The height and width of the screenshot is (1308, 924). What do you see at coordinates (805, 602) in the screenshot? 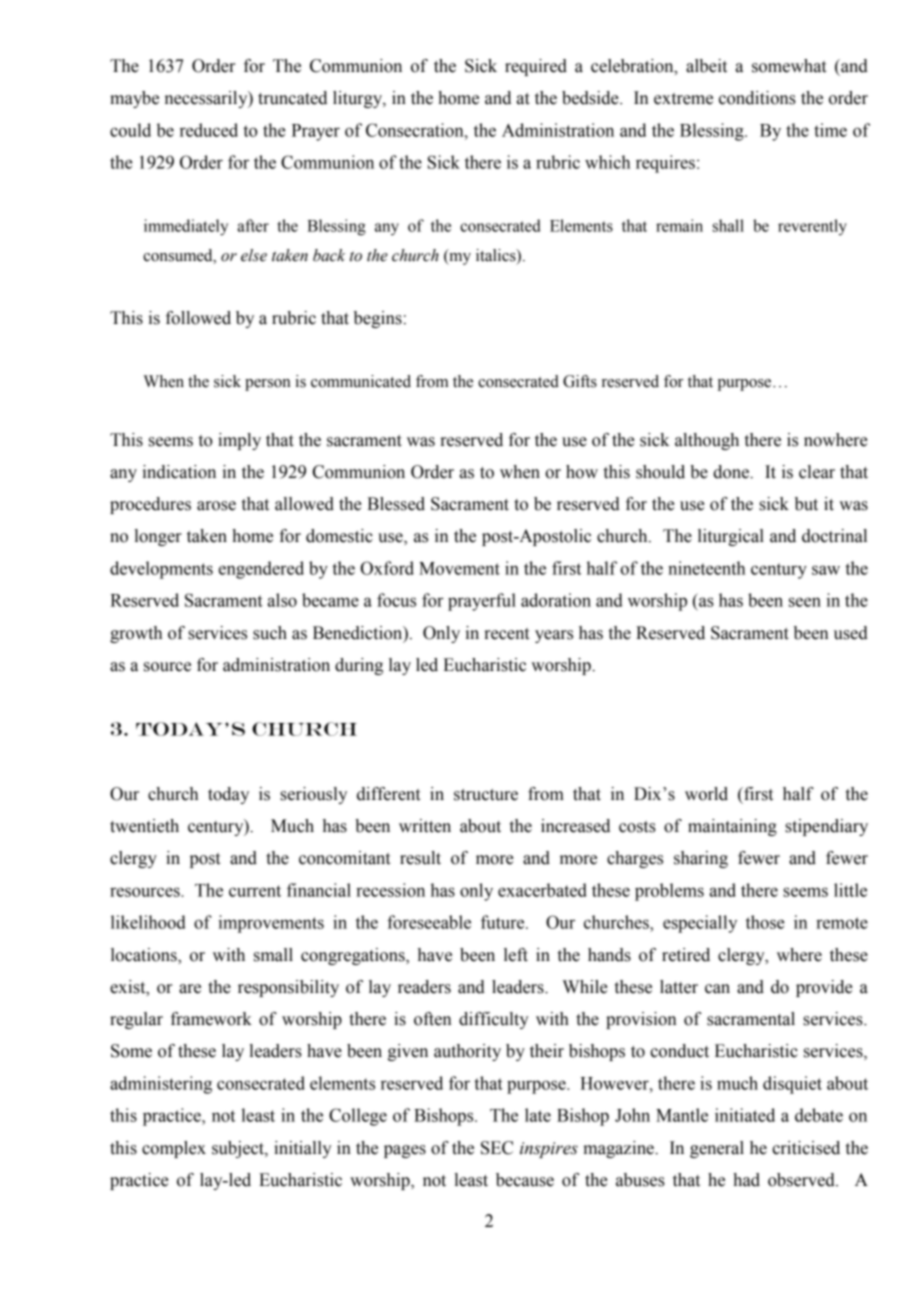
I see `seen` at bounding box center [805, 602].
